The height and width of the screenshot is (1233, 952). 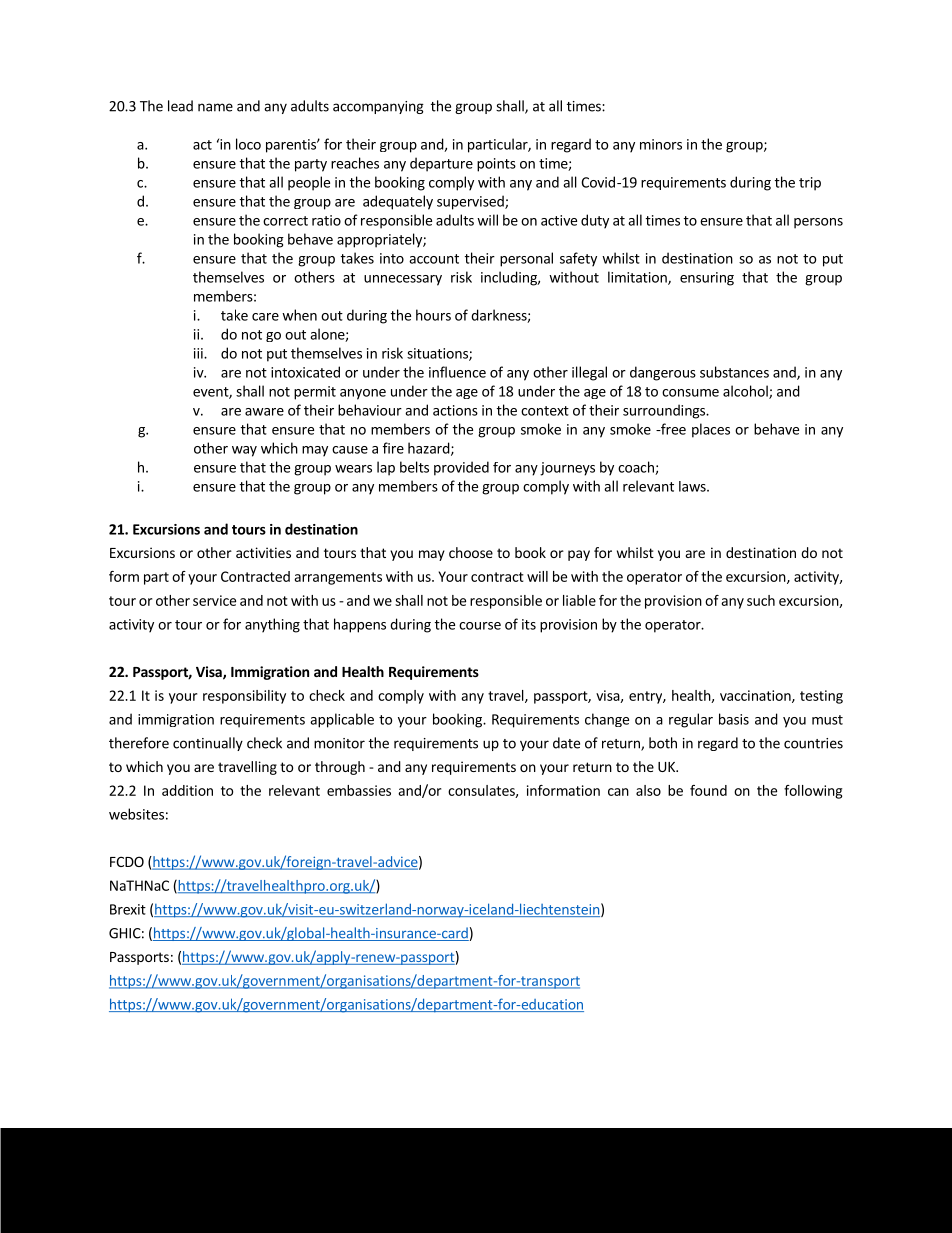 What do you see at coordinates (756, 696) in the screenshot?
I see `vaccination` at bounding box center [756, 696].
